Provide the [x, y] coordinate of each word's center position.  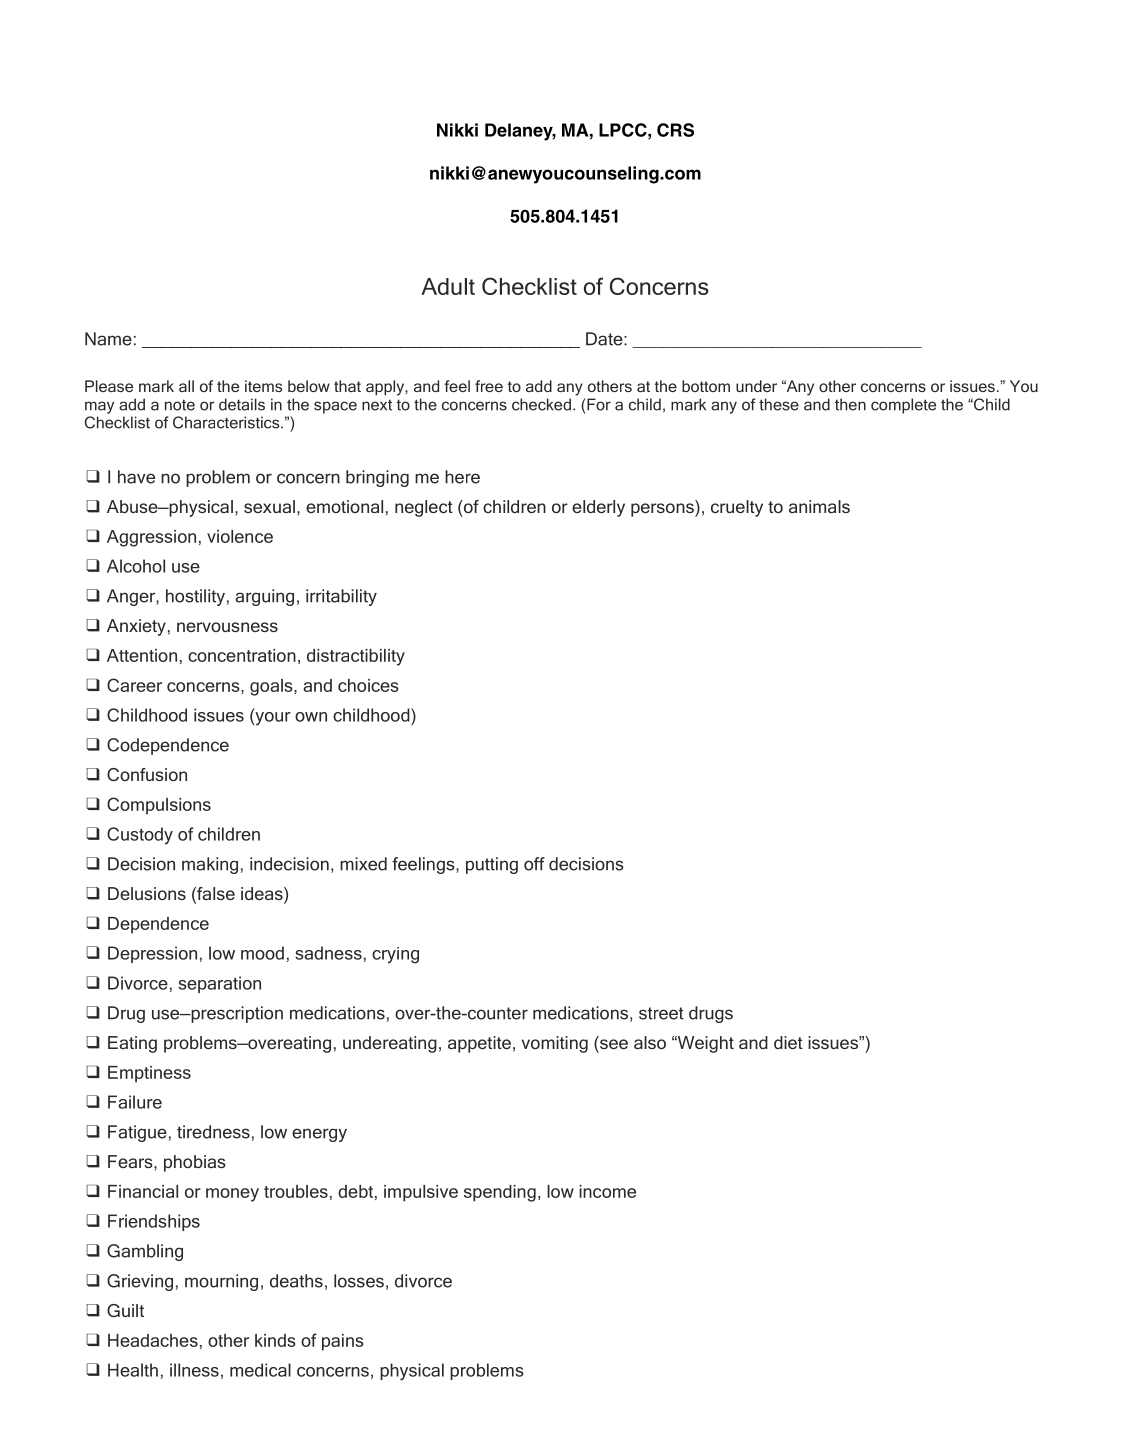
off [534, 864]
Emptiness [149, 1074]
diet [788, 1042]
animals [819, 506]
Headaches [153, 1340]
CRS [675, 130]
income [607, 1191]
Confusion [147, 774]
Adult [448, 286]
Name [108, 339]
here [462, 477]
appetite [479, 1044]
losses [359, 1281]
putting [492, 865]
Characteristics [227, 422]
